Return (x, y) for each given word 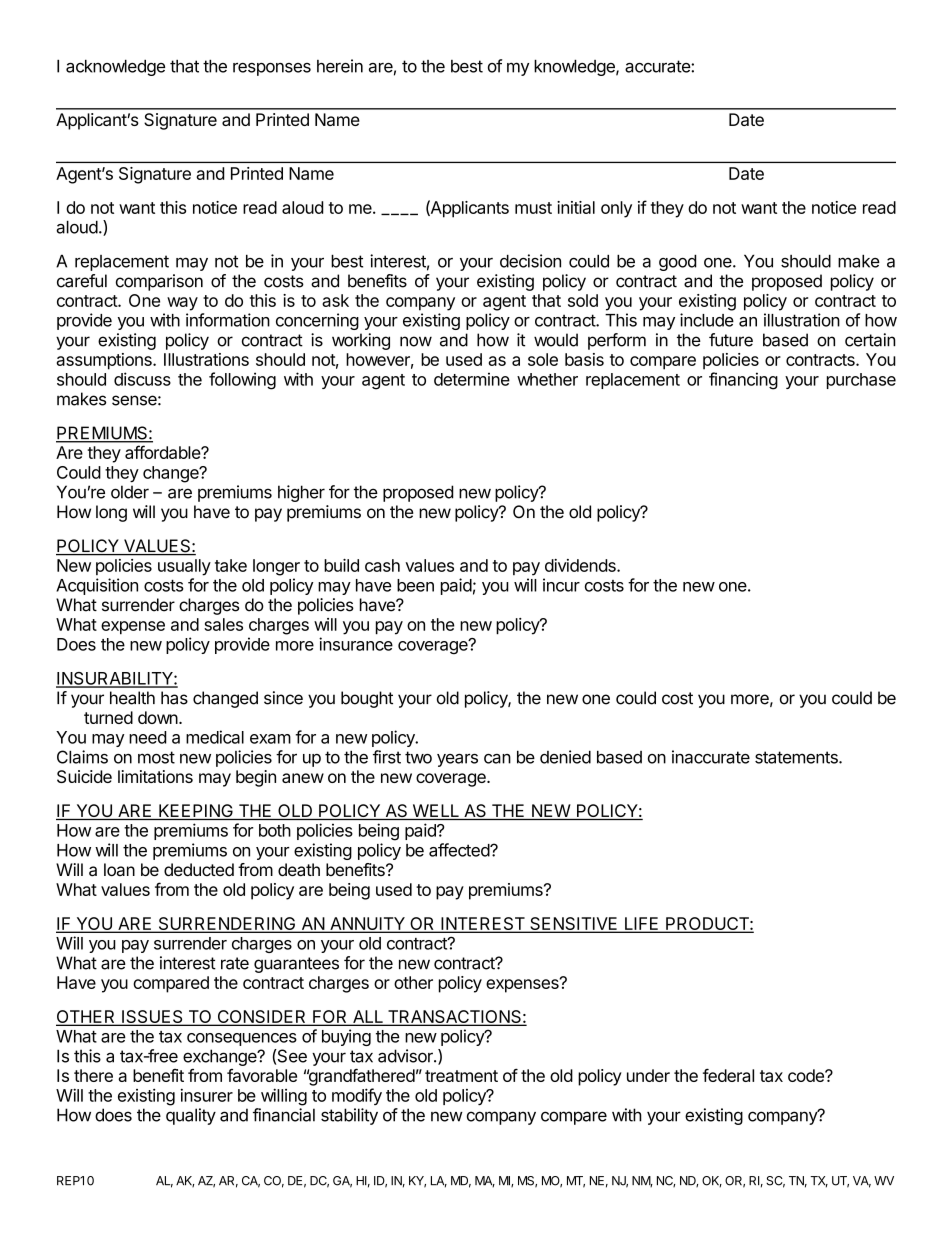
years (457, 760)
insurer (207, 1095)
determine (472, 379)
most (156, 757)
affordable (163, 452)
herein (340, 66)
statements (797, 757)
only (616, 209)
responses (272, 69)
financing (743, 381)
